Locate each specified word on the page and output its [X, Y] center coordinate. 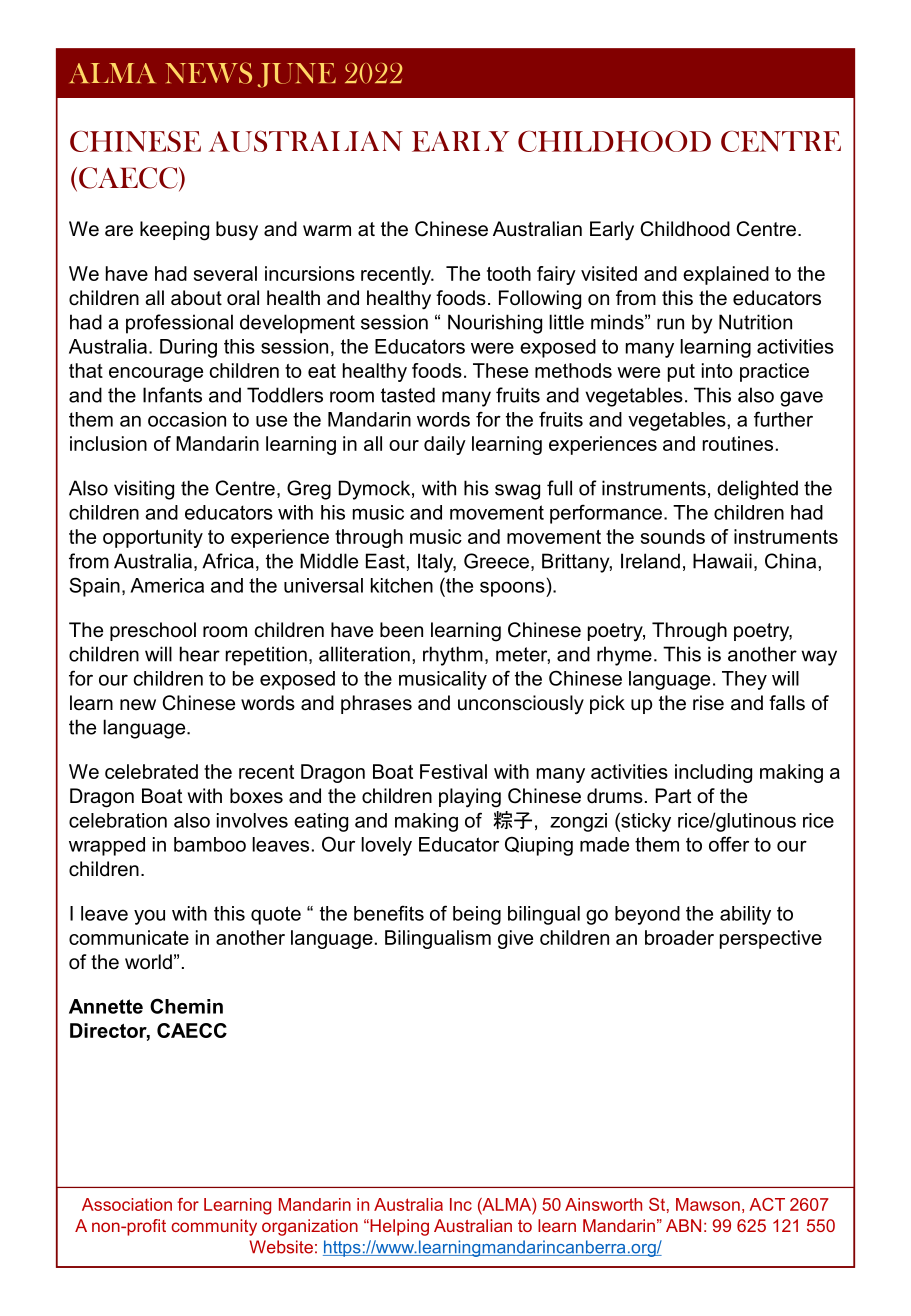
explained [726, 275]
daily [445, 445]
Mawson [708, 1204]
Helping [398, 1227]
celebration [118, 820]
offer [729, 844]
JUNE [296, 75]
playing [470, 798]
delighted [757, 490]
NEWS [208, 73]
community [214, 1227]
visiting [144, 490]
